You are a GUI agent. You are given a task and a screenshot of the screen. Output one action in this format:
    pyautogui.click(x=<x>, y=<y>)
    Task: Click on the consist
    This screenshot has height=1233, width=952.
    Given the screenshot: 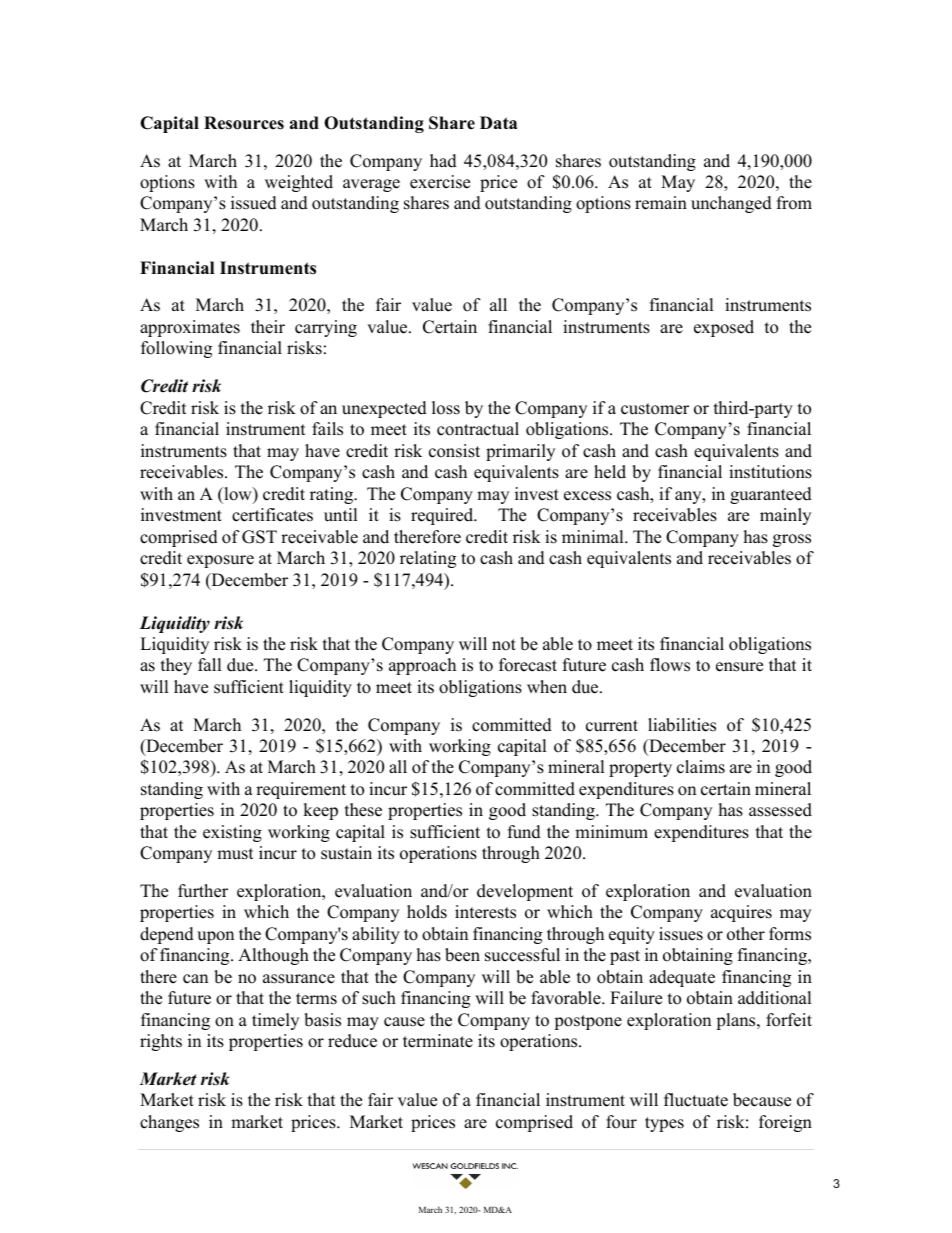 What is the action you would take?
    pyautogui.click(x=454, y=451)
